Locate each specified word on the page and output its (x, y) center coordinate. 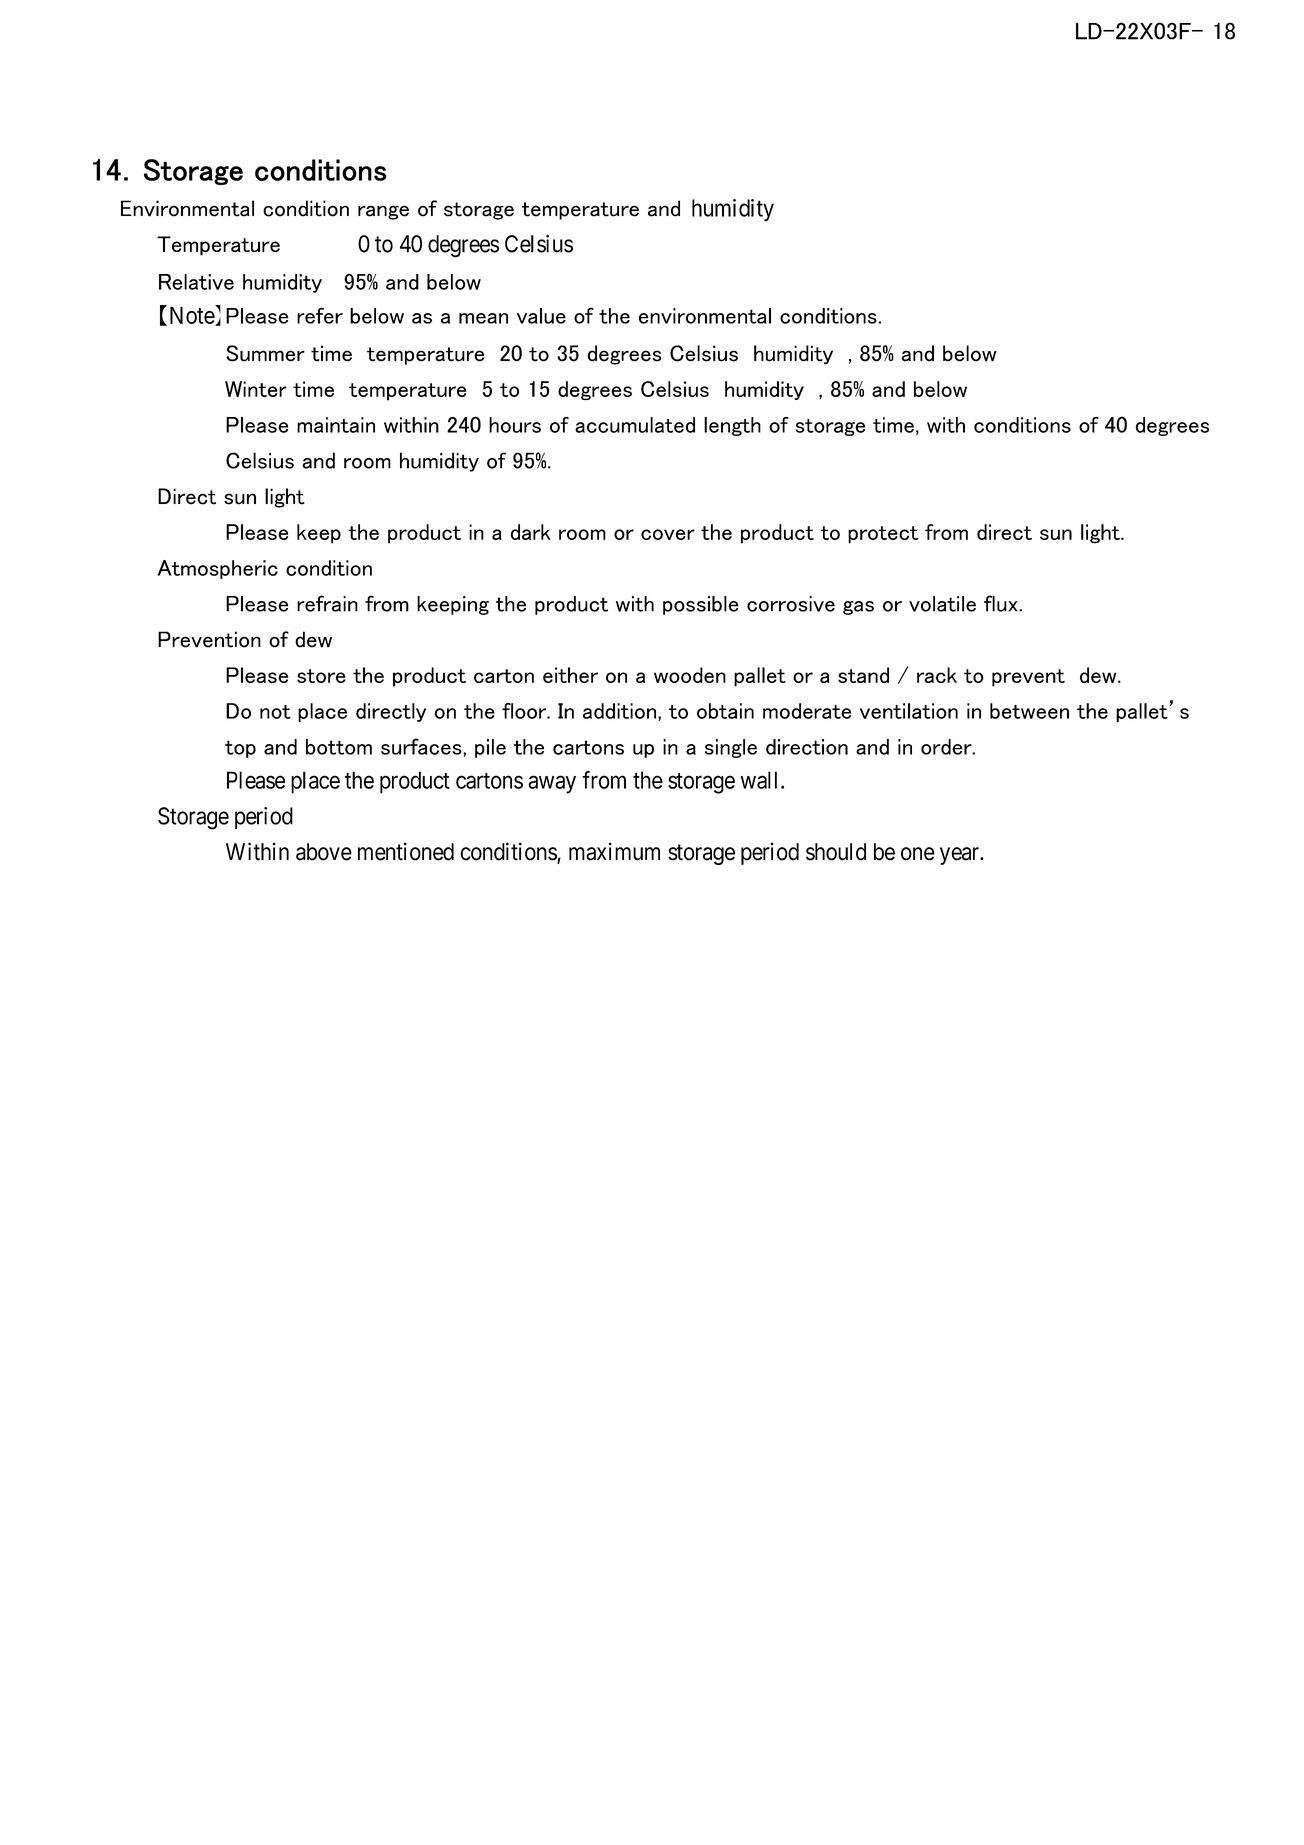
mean (483, 318)
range (383, 212)
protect (883, 535)
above (324, 852)
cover (668, 534)
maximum (614, 851)
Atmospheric (217, 569)
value (541, 316)
